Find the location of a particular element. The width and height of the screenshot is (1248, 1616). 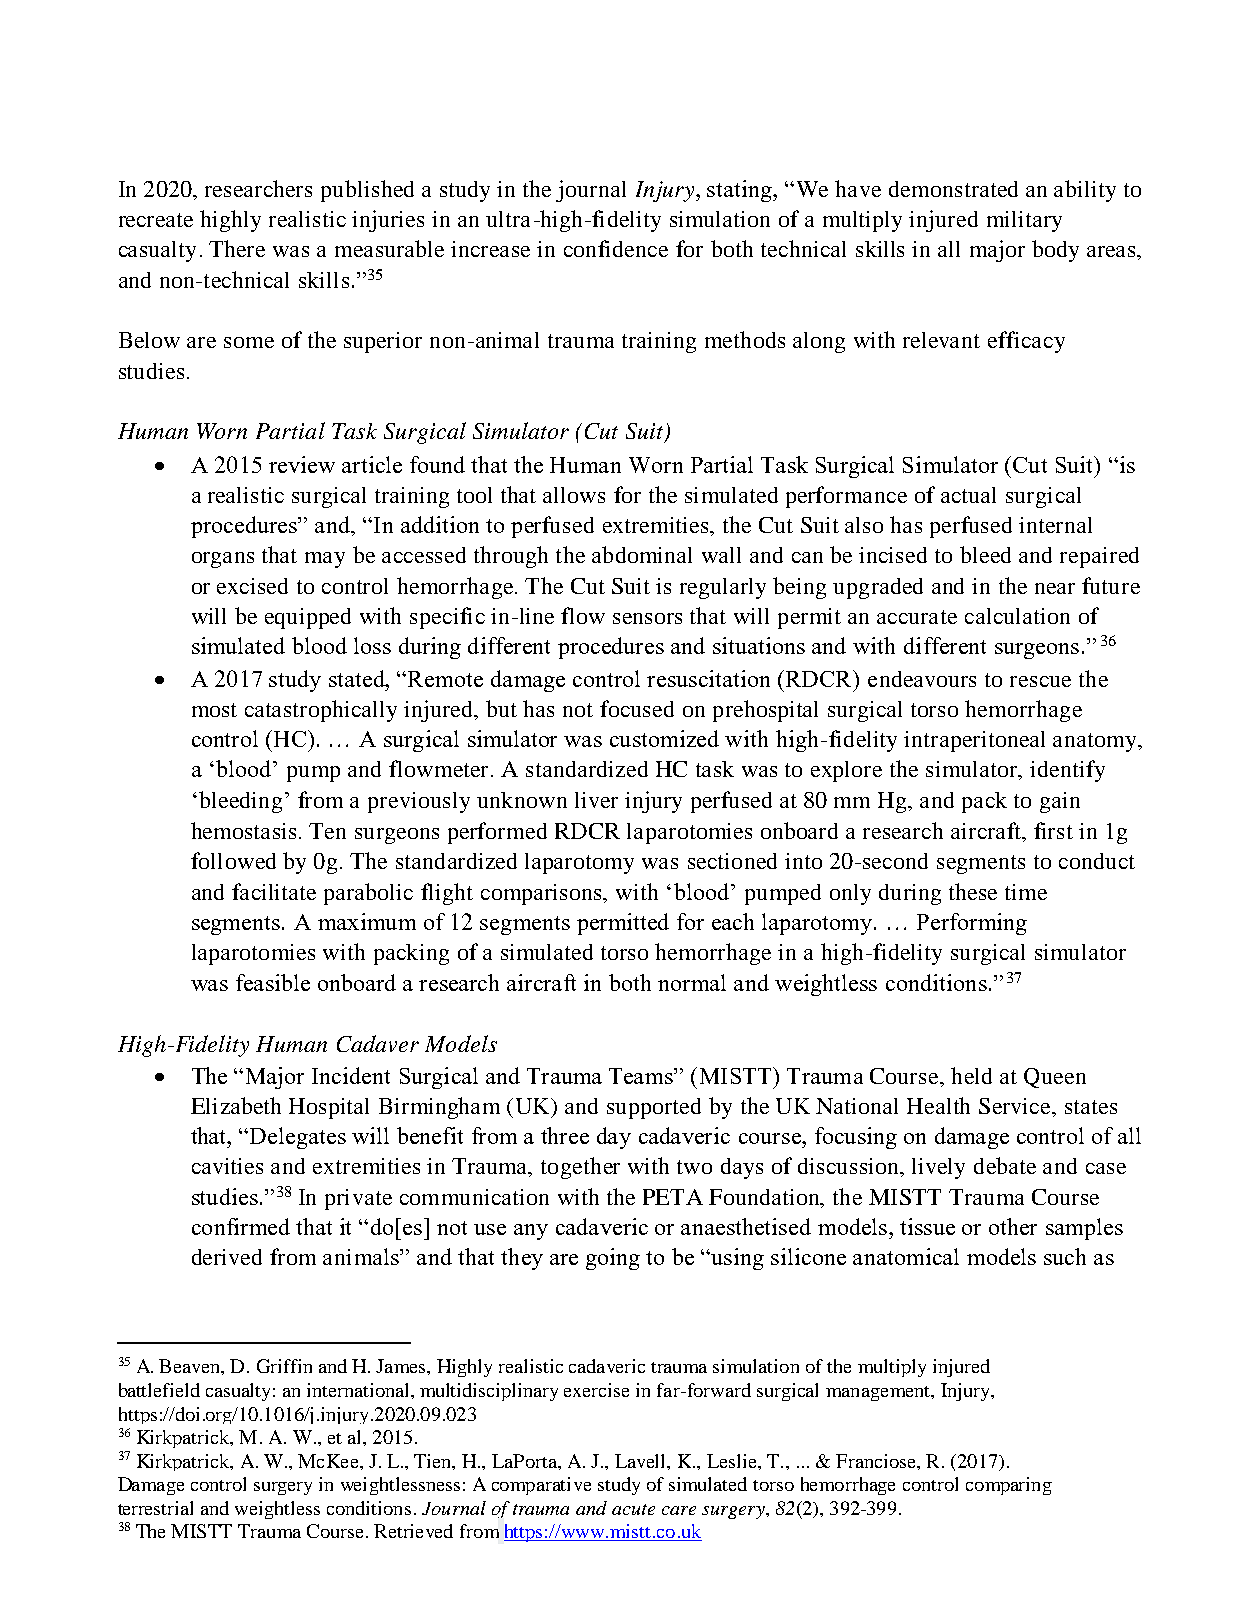

terrestrial is located at coordinates (155, 1508).
